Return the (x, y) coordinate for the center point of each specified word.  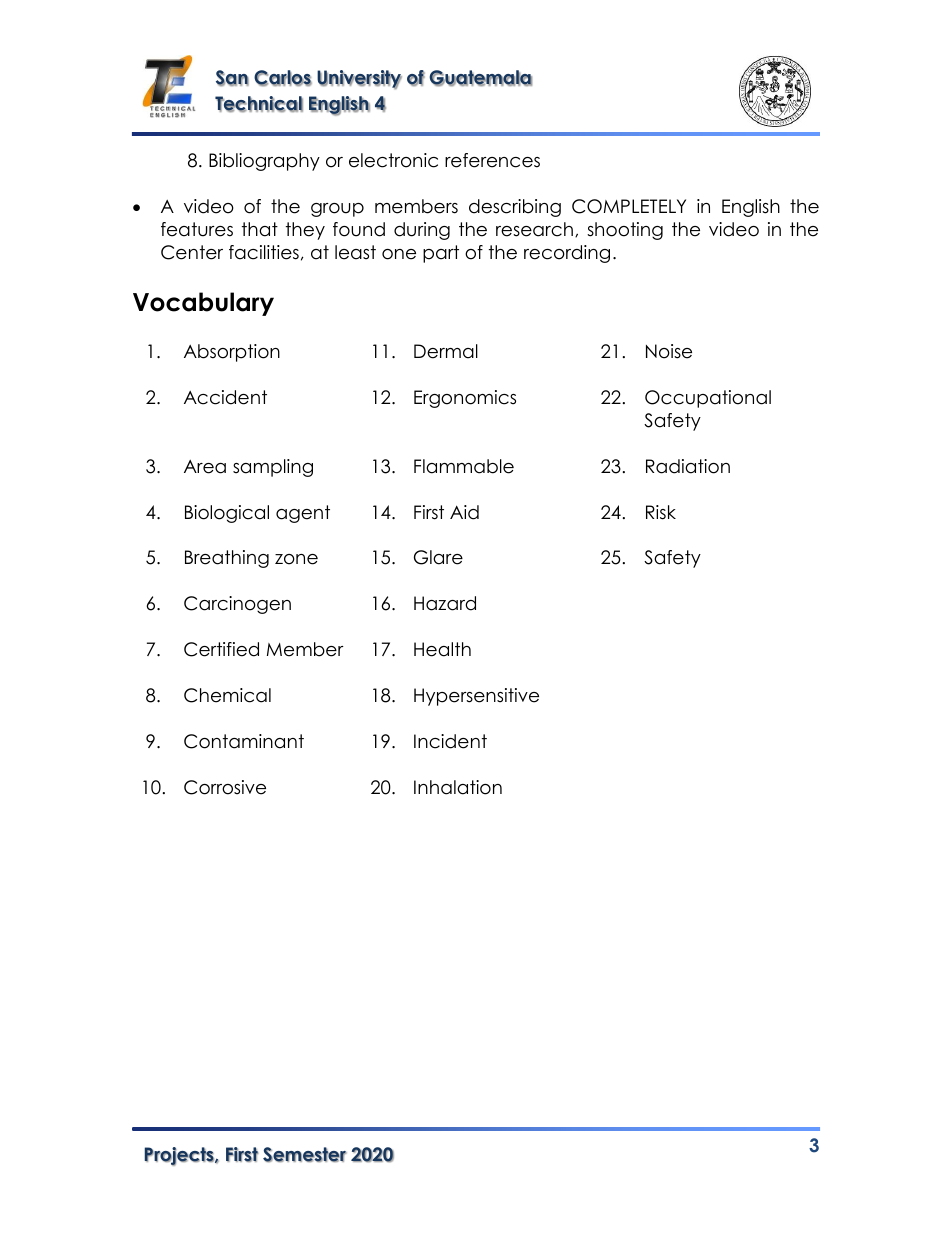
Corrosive (225, 787)
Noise (669, 351)
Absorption (232, 353)
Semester (305, 1155)
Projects (180, 1156)
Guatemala (480, 78)
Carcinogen (237, 605)
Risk (661, 512)
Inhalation (458, 787)
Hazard (445, 603)
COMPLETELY (629, 206)
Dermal (446, 351)
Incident (450, 741)
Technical (259, 104)
